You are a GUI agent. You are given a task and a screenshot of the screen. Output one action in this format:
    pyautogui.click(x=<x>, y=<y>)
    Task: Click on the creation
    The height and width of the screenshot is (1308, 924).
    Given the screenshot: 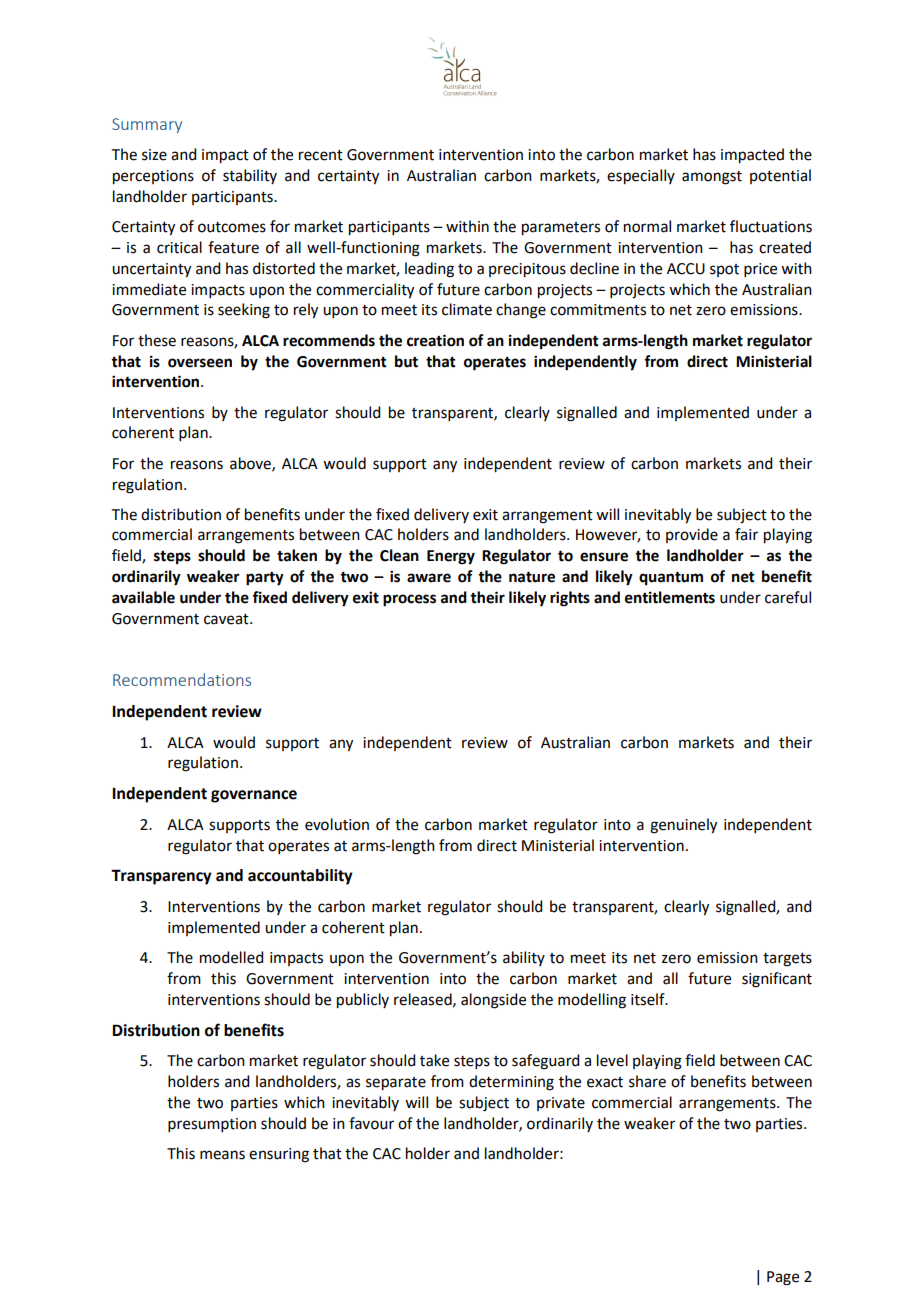 What is the action you would take?
    pyautogui.click(x=435, y=340)
